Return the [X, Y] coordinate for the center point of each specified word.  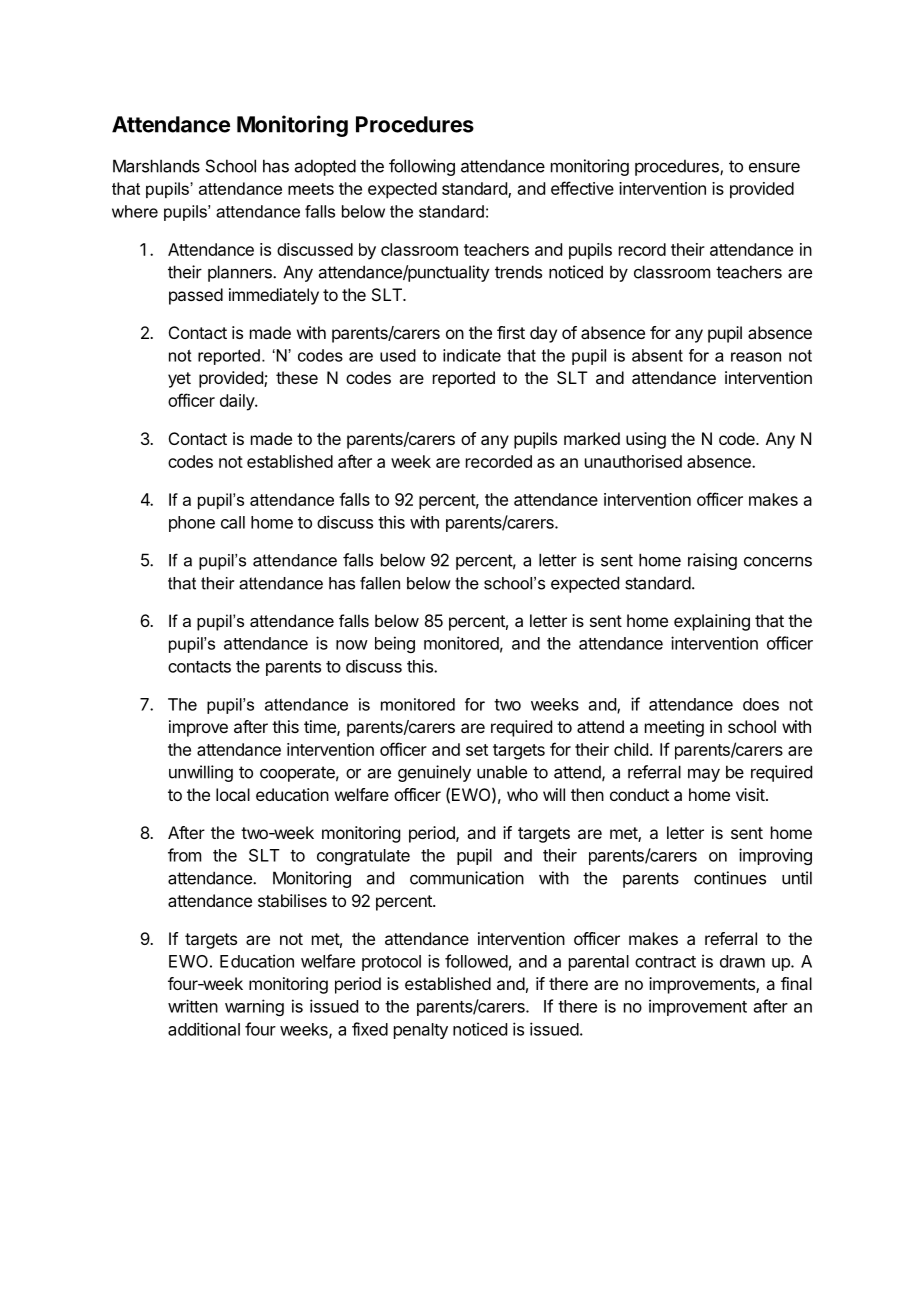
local [233, 794]
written [193, 1006]
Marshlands [156, 166]
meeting [674, 728]
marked [592, 438]
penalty [421, 1031]
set [477, 750]
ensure [774, 167]
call [233, 522]
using [646, 440]
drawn [742, 961]
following [422, 167]
